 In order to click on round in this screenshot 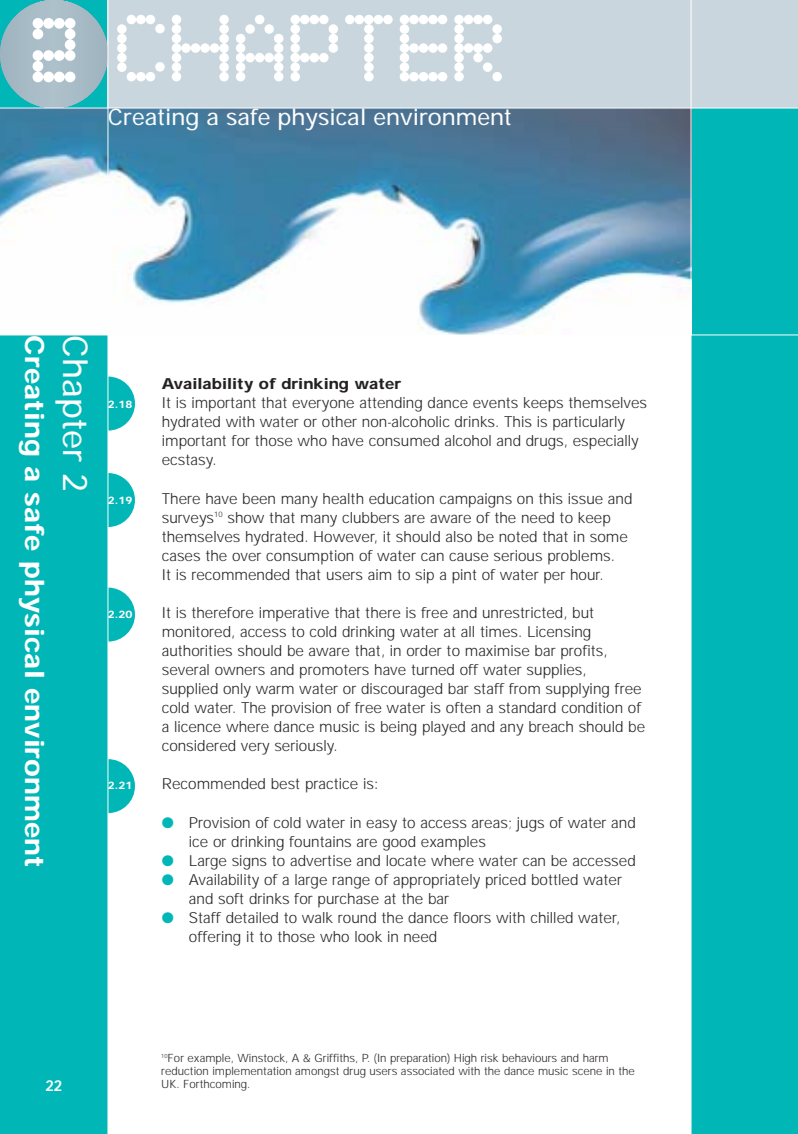, I will do `click(357, 917)`.
